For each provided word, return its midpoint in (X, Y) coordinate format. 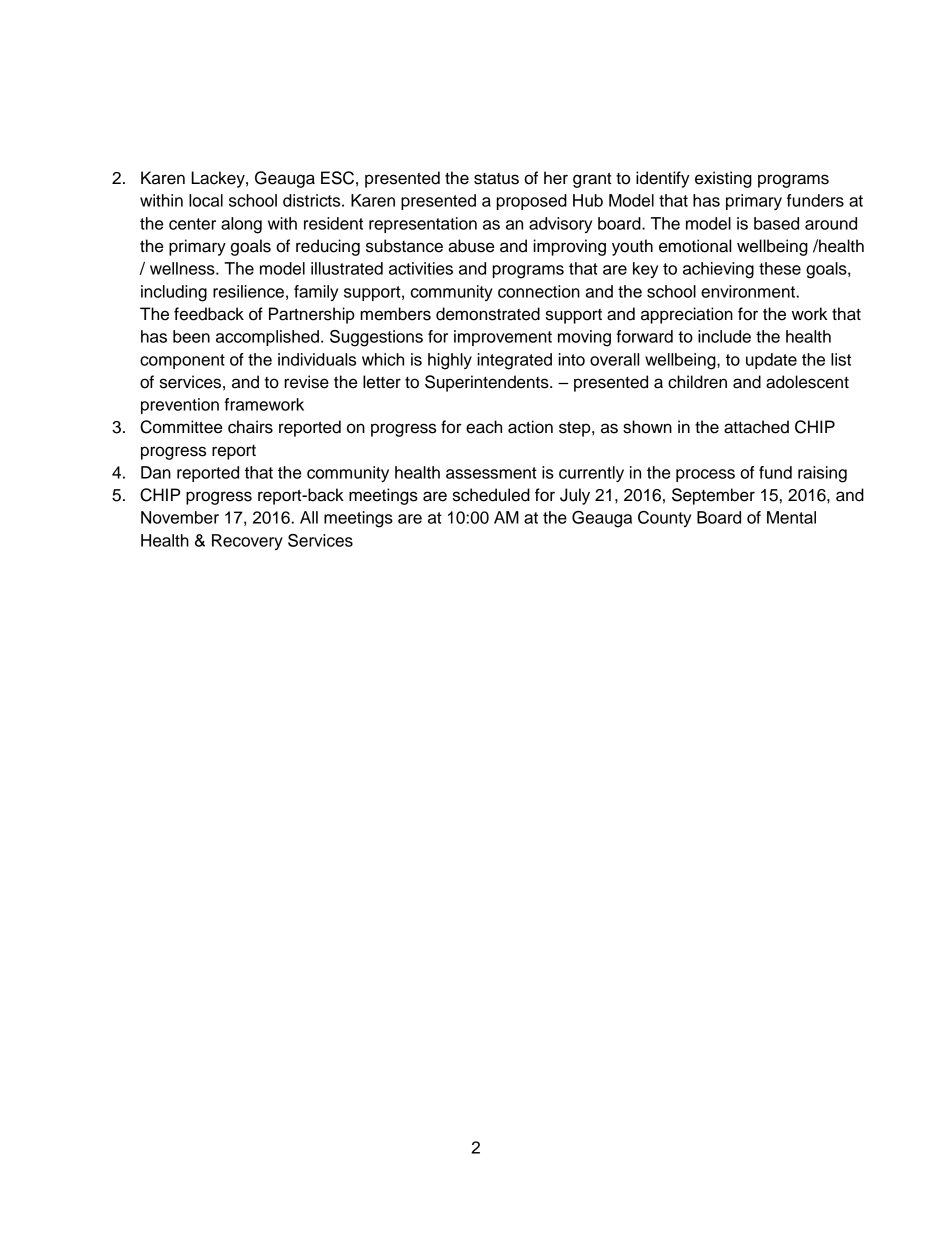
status (496, 179)
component (182, 361)
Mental (791, 517)
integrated (514, 361)
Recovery (247, 542)
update (771, 361)
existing (723, 179)
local (206, 200)
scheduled (491, 495)
